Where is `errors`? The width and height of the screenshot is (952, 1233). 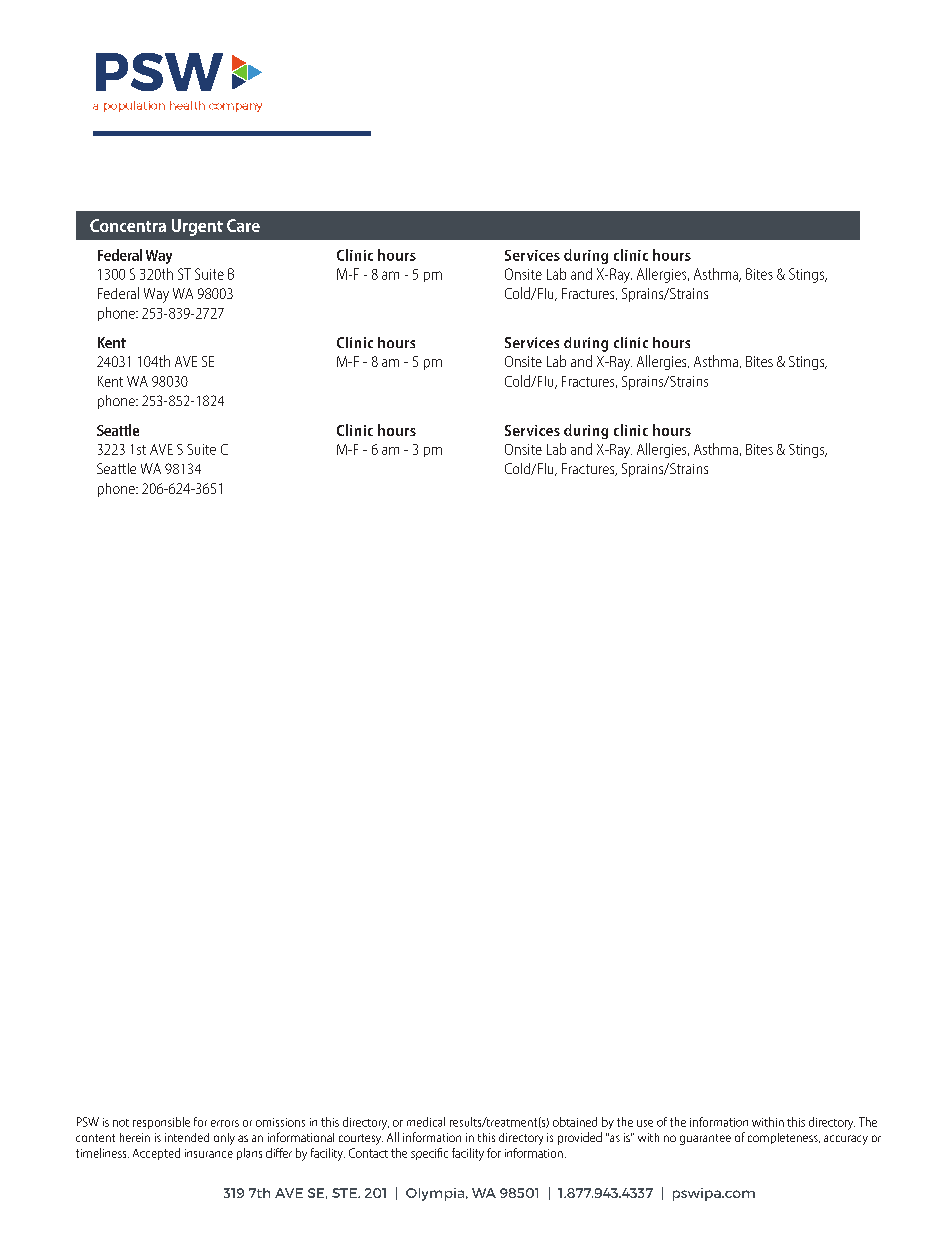 errors is located at coordinates (225, 1123).
